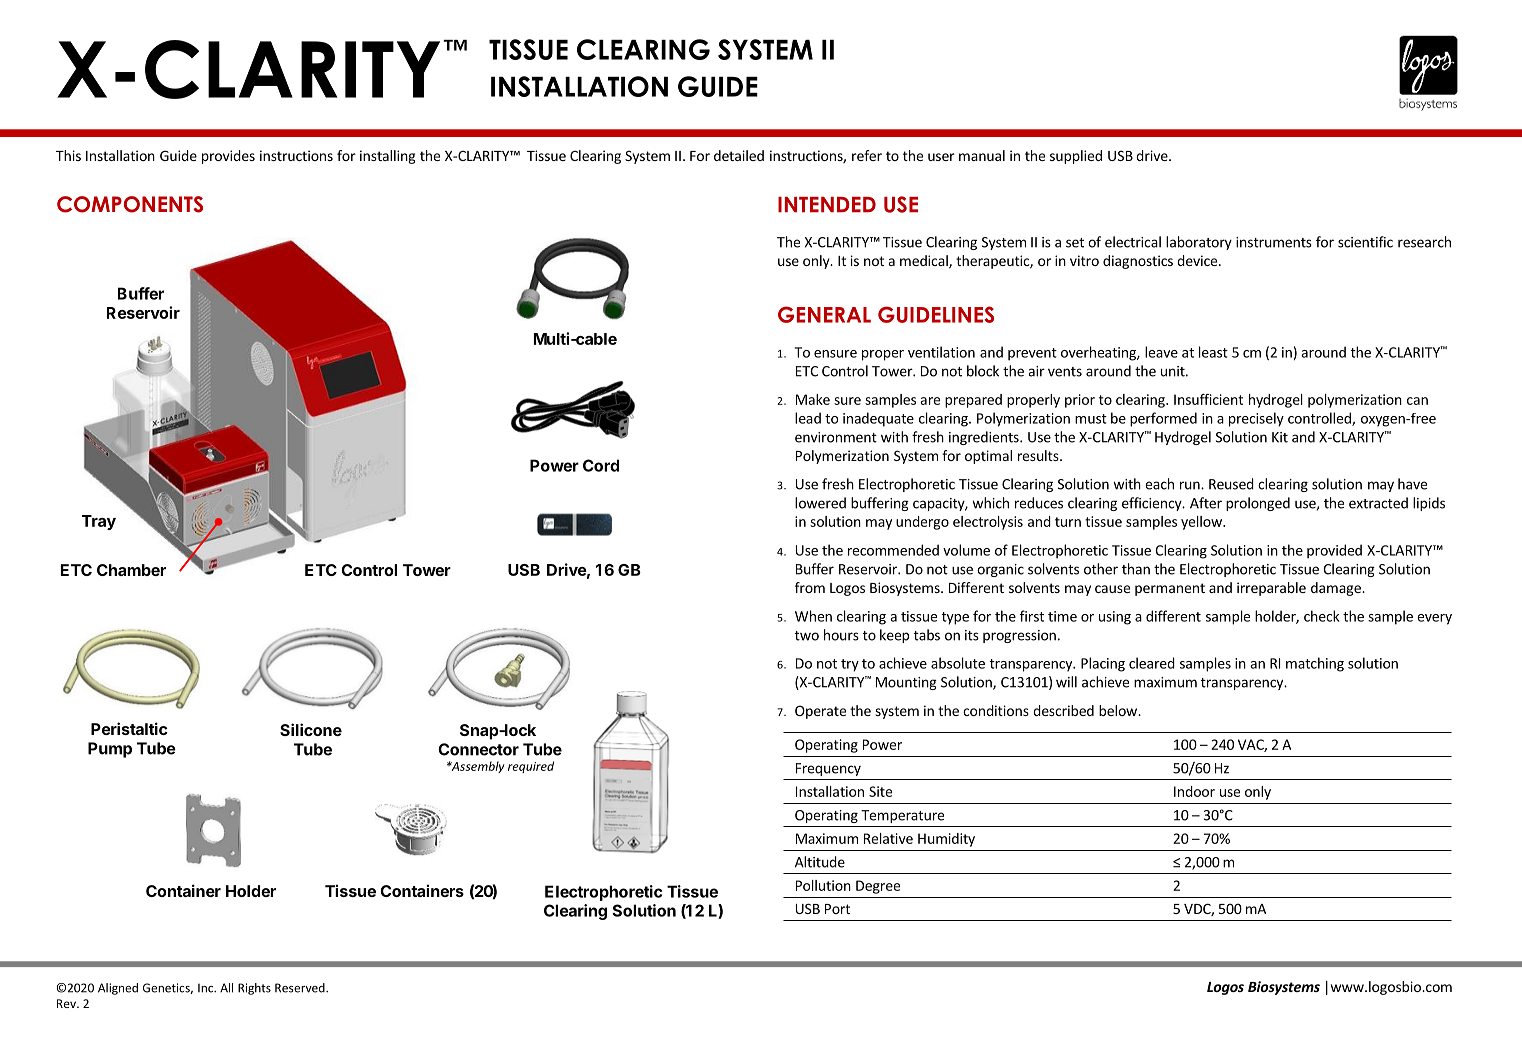 The width and height of the page is (1522, 1054). What do you see at coordinates (207, 988) in the page?
I see `Inc` at bounding box center [207, 988].
